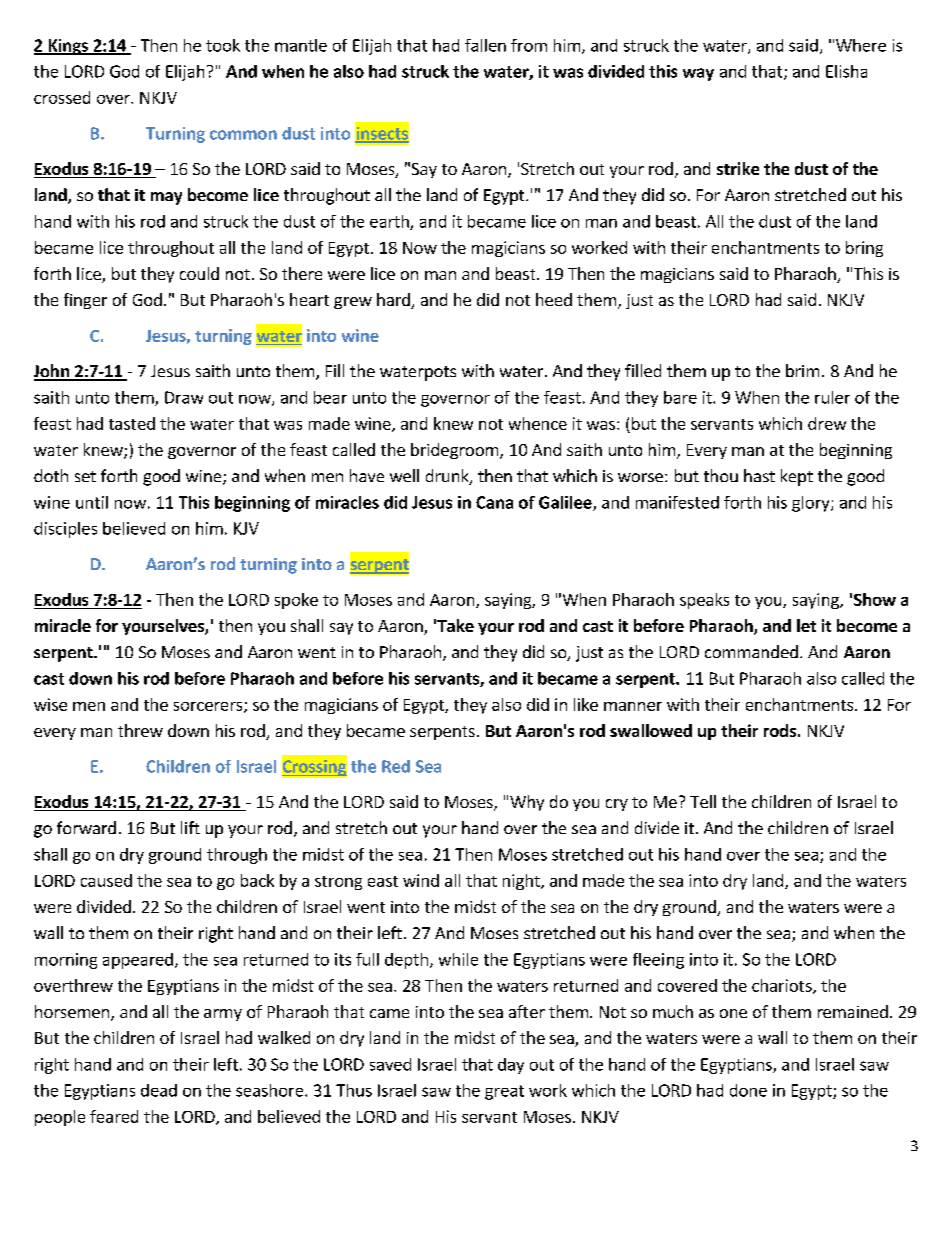 Image resolution: width=952 pixels, height=1233 pixels. What do you see at coordinates (504, 1092) in the screenshot?
I see `great` at bounding box center [504, 1092].
